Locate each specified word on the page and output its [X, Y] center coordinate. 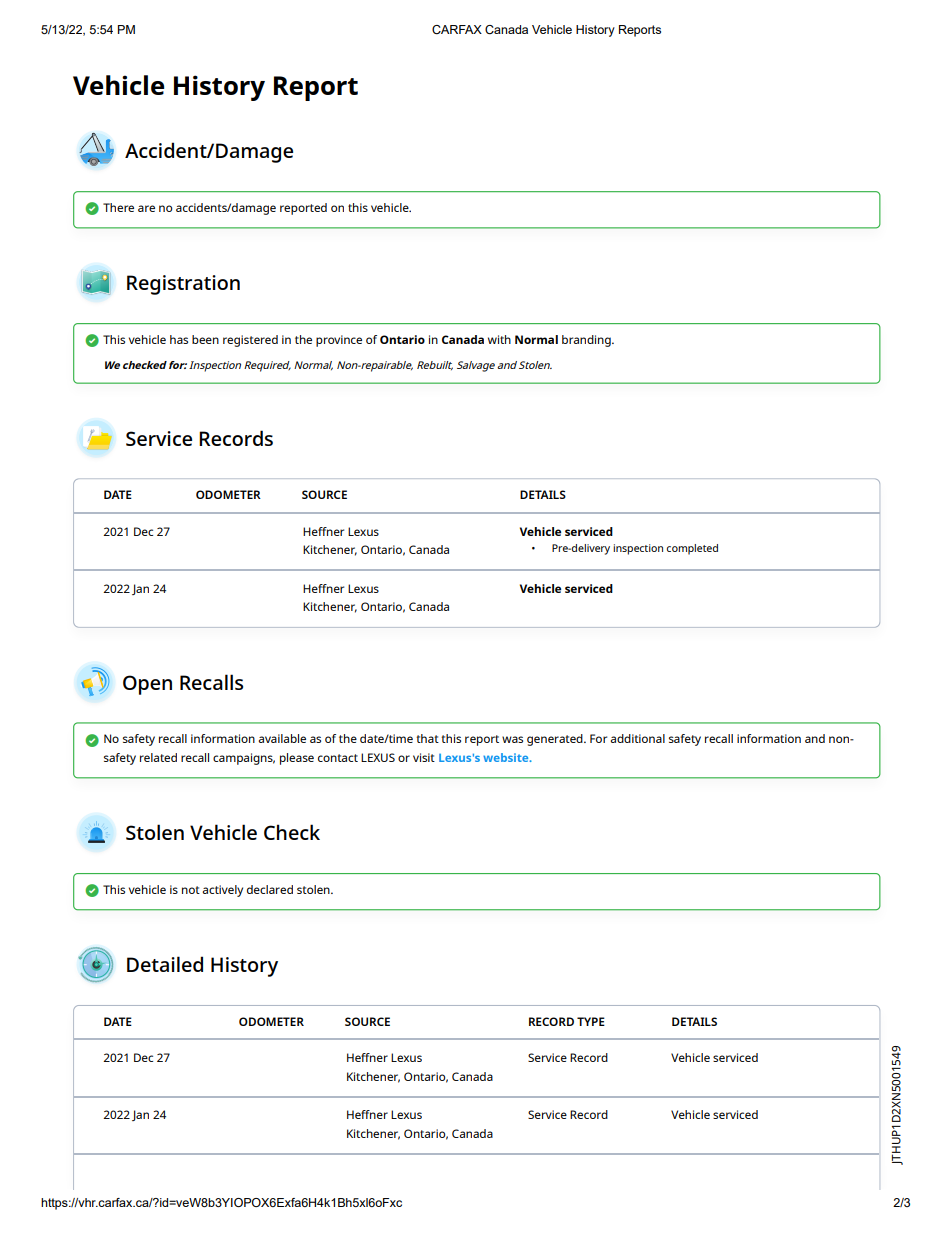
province [339, 341]
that [427, 738]
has [179, 339]
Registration [183, 285]
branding [587, 341]
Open [147, 685]
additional [637, 738]
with [499, 339]
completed [692, 549]
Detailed [165, 964]
